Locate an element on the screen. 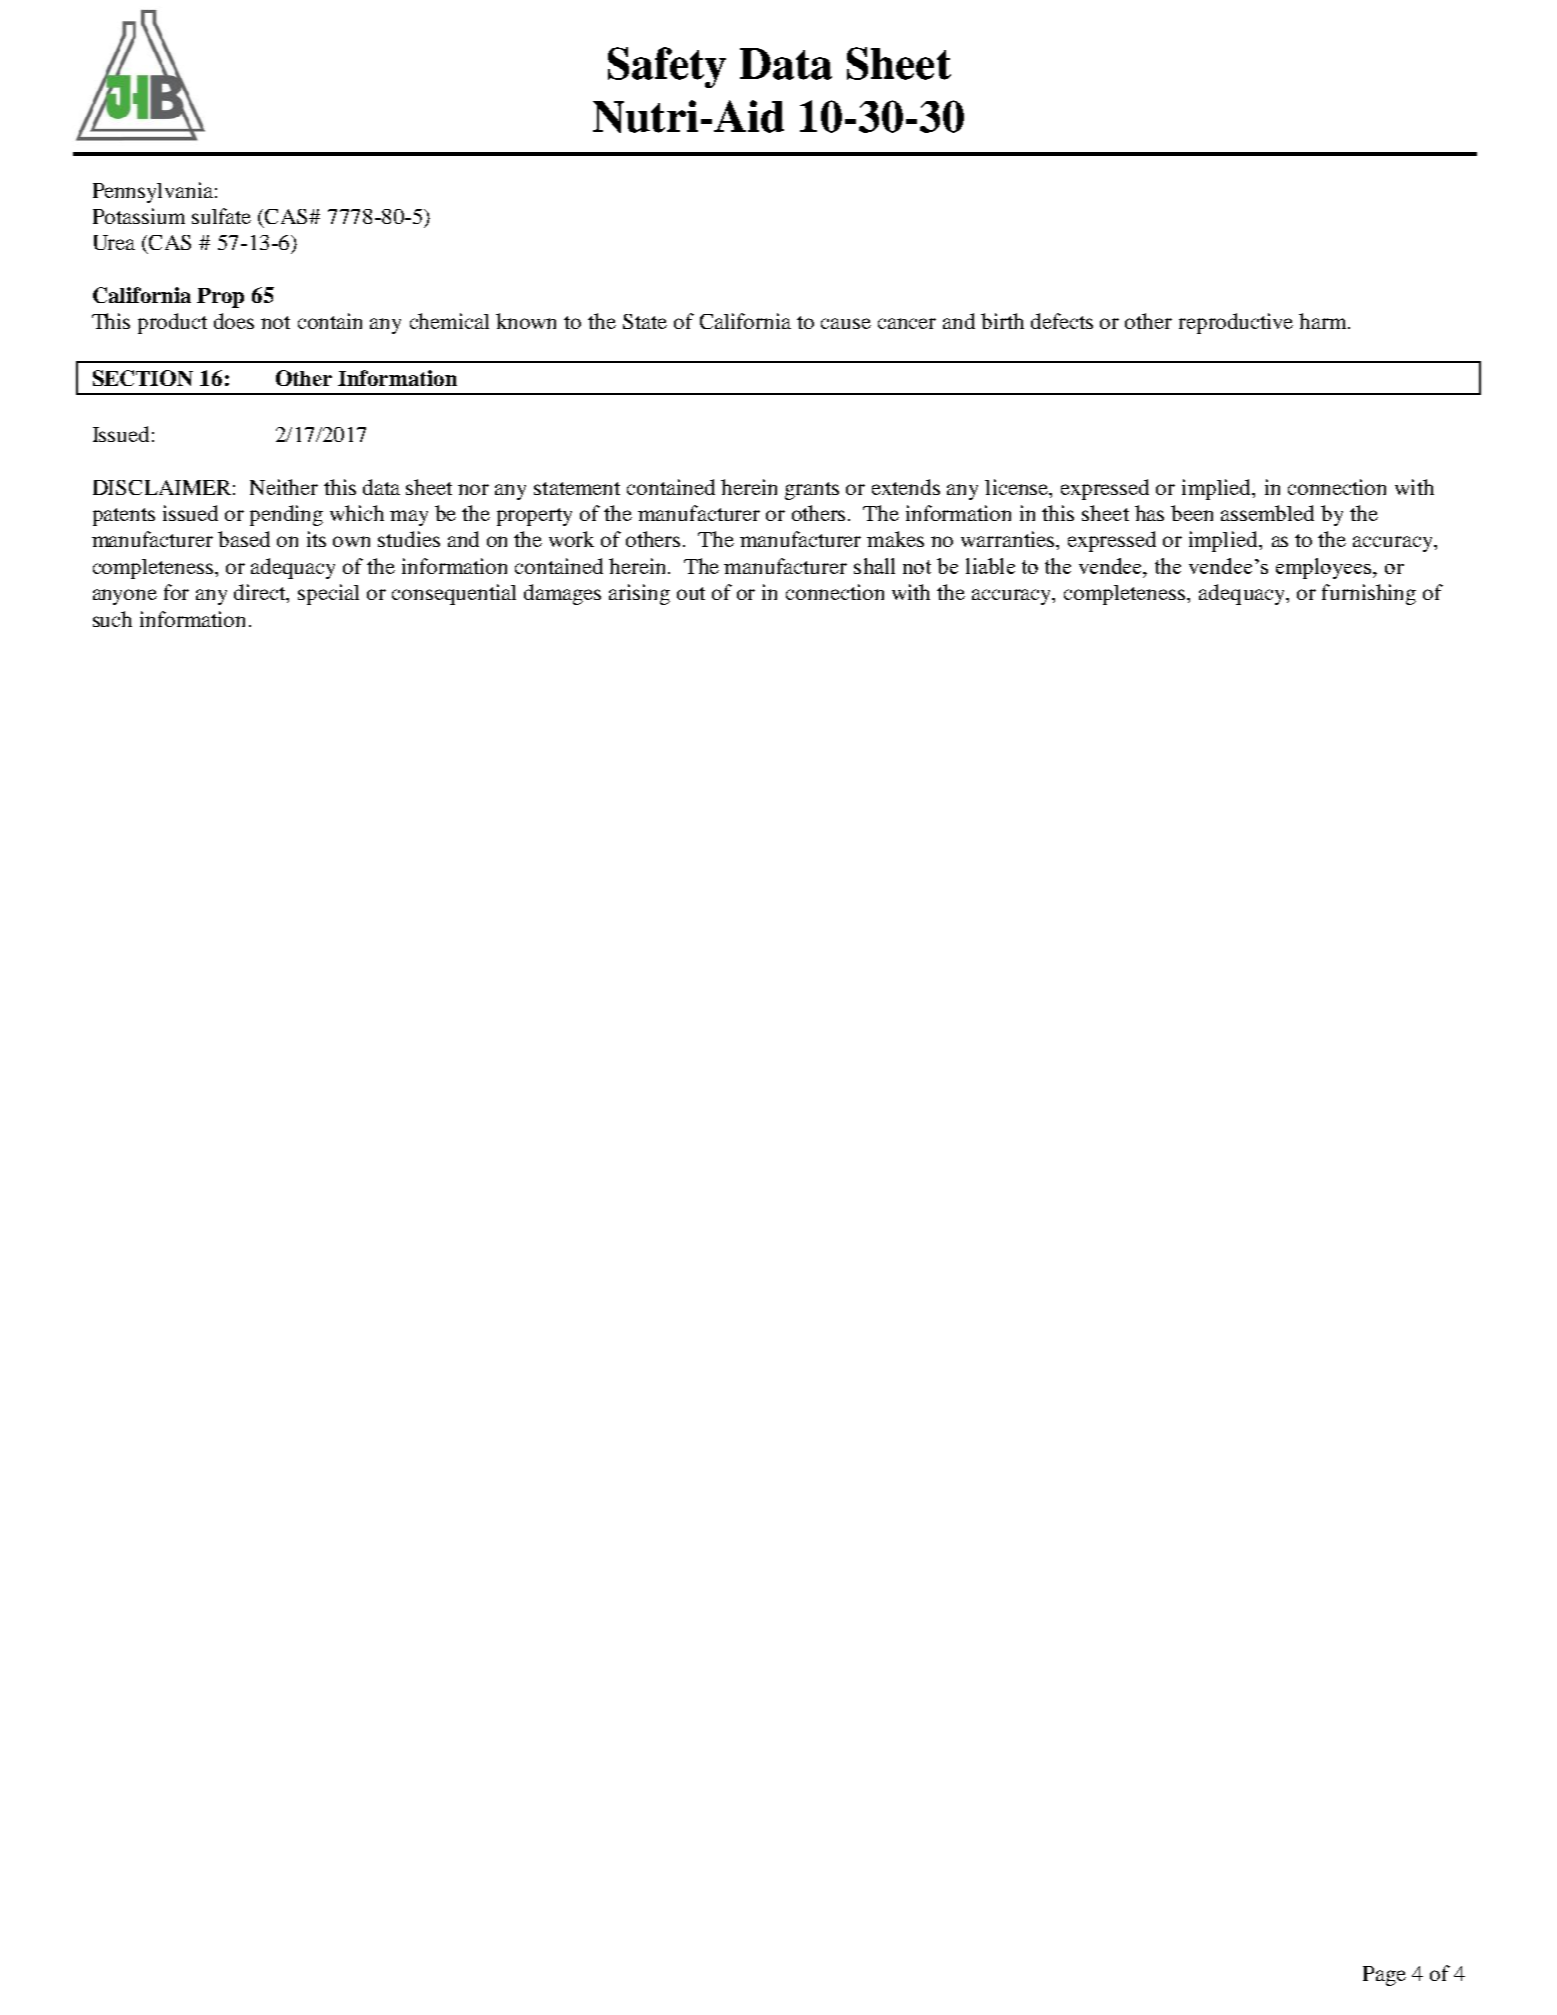 The height and width of the screenshot is (2015, 1557). employees is located at coordinates (1325, 568).
